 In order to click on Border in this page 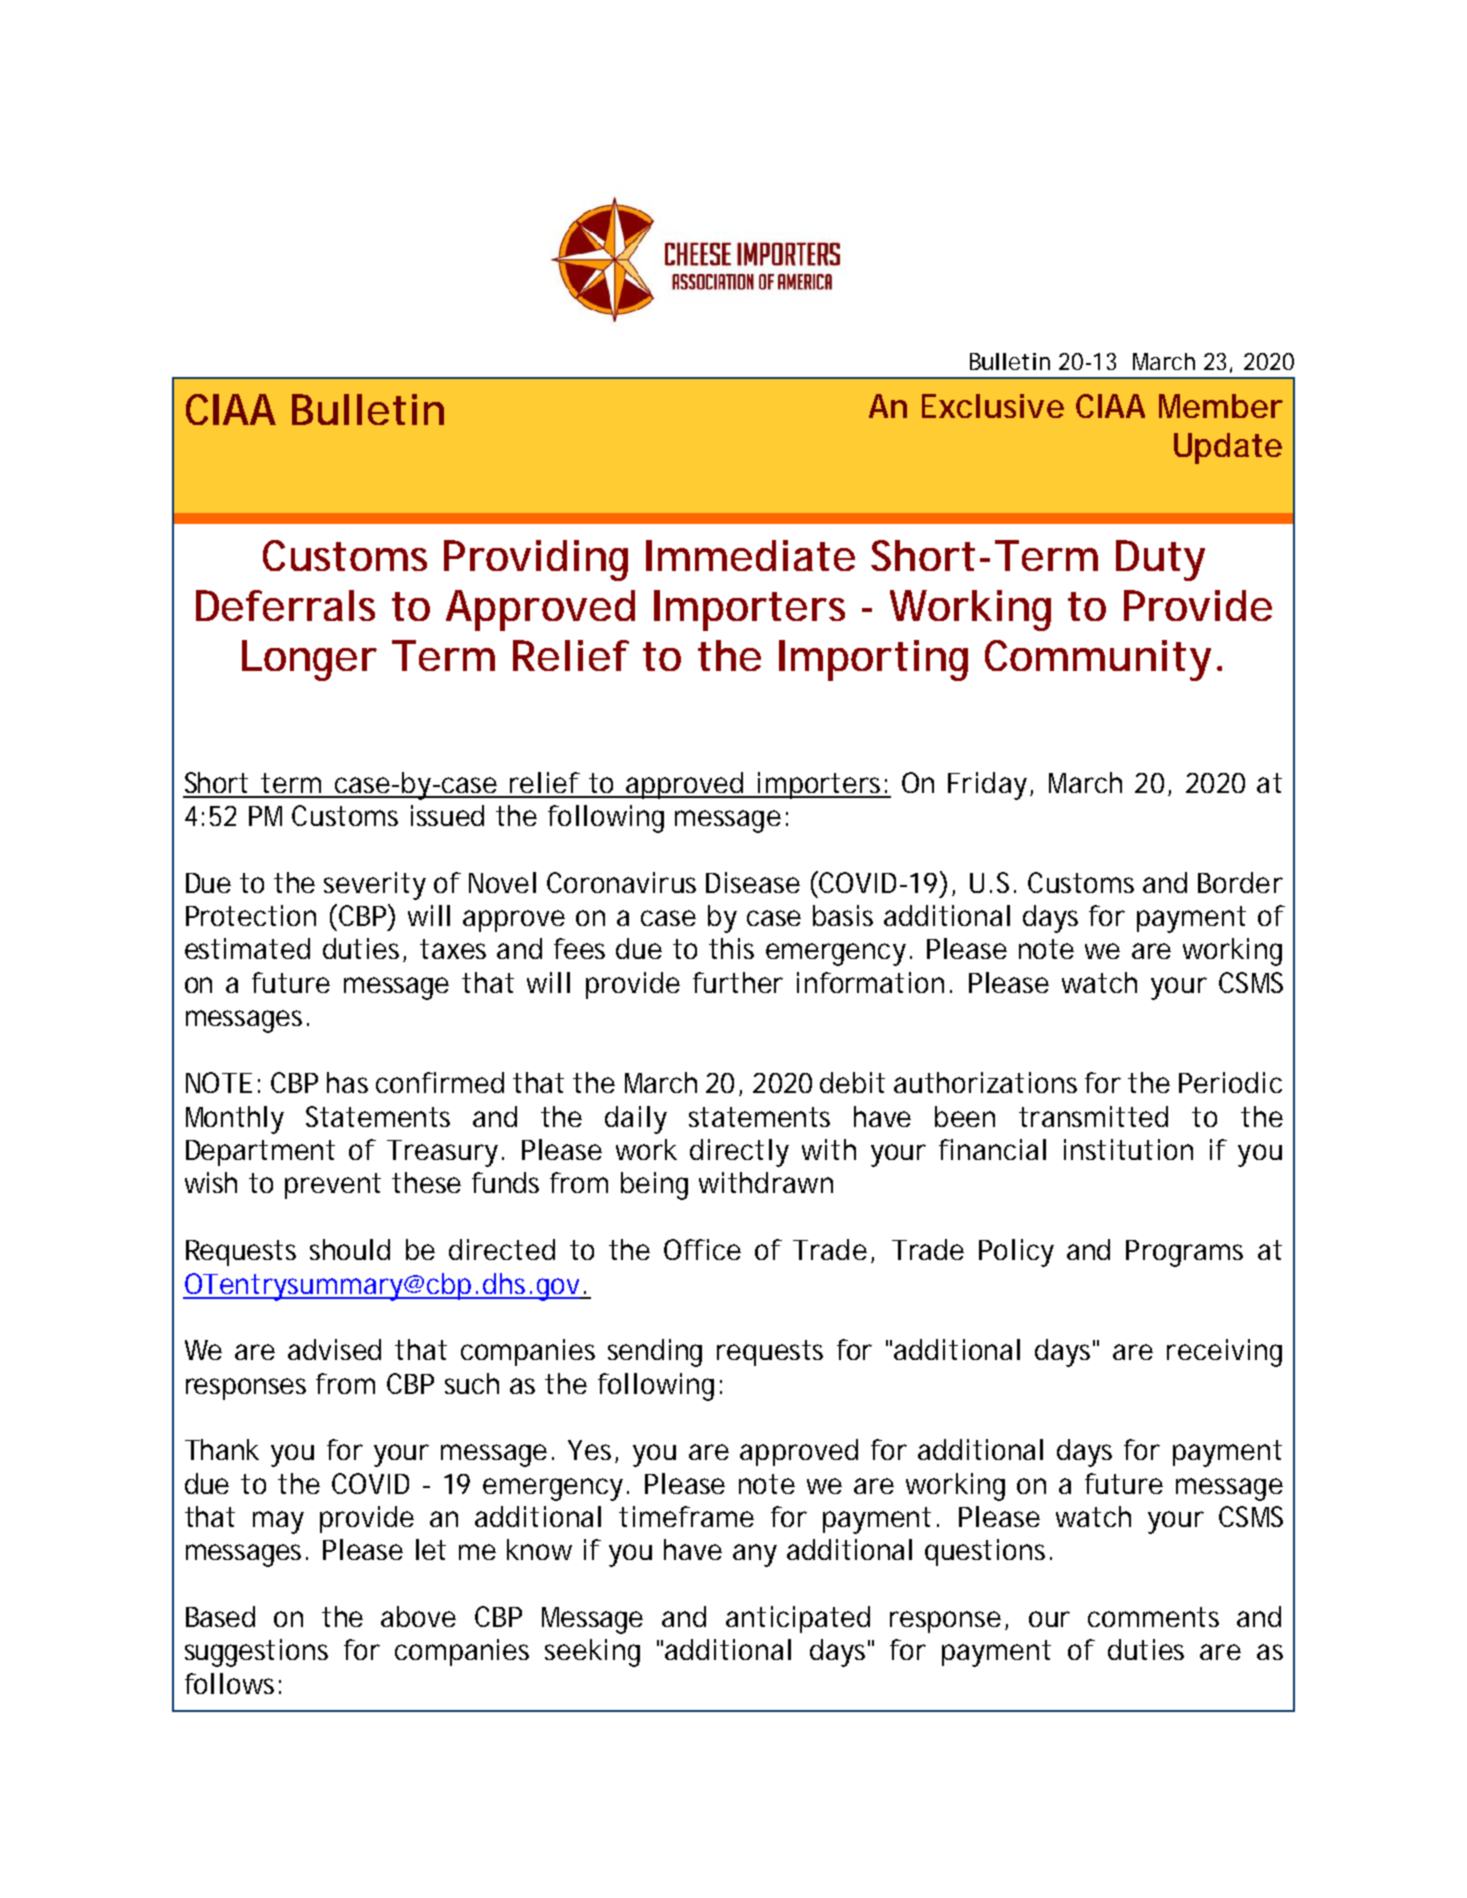, I will do `click(1240, 882)`.
